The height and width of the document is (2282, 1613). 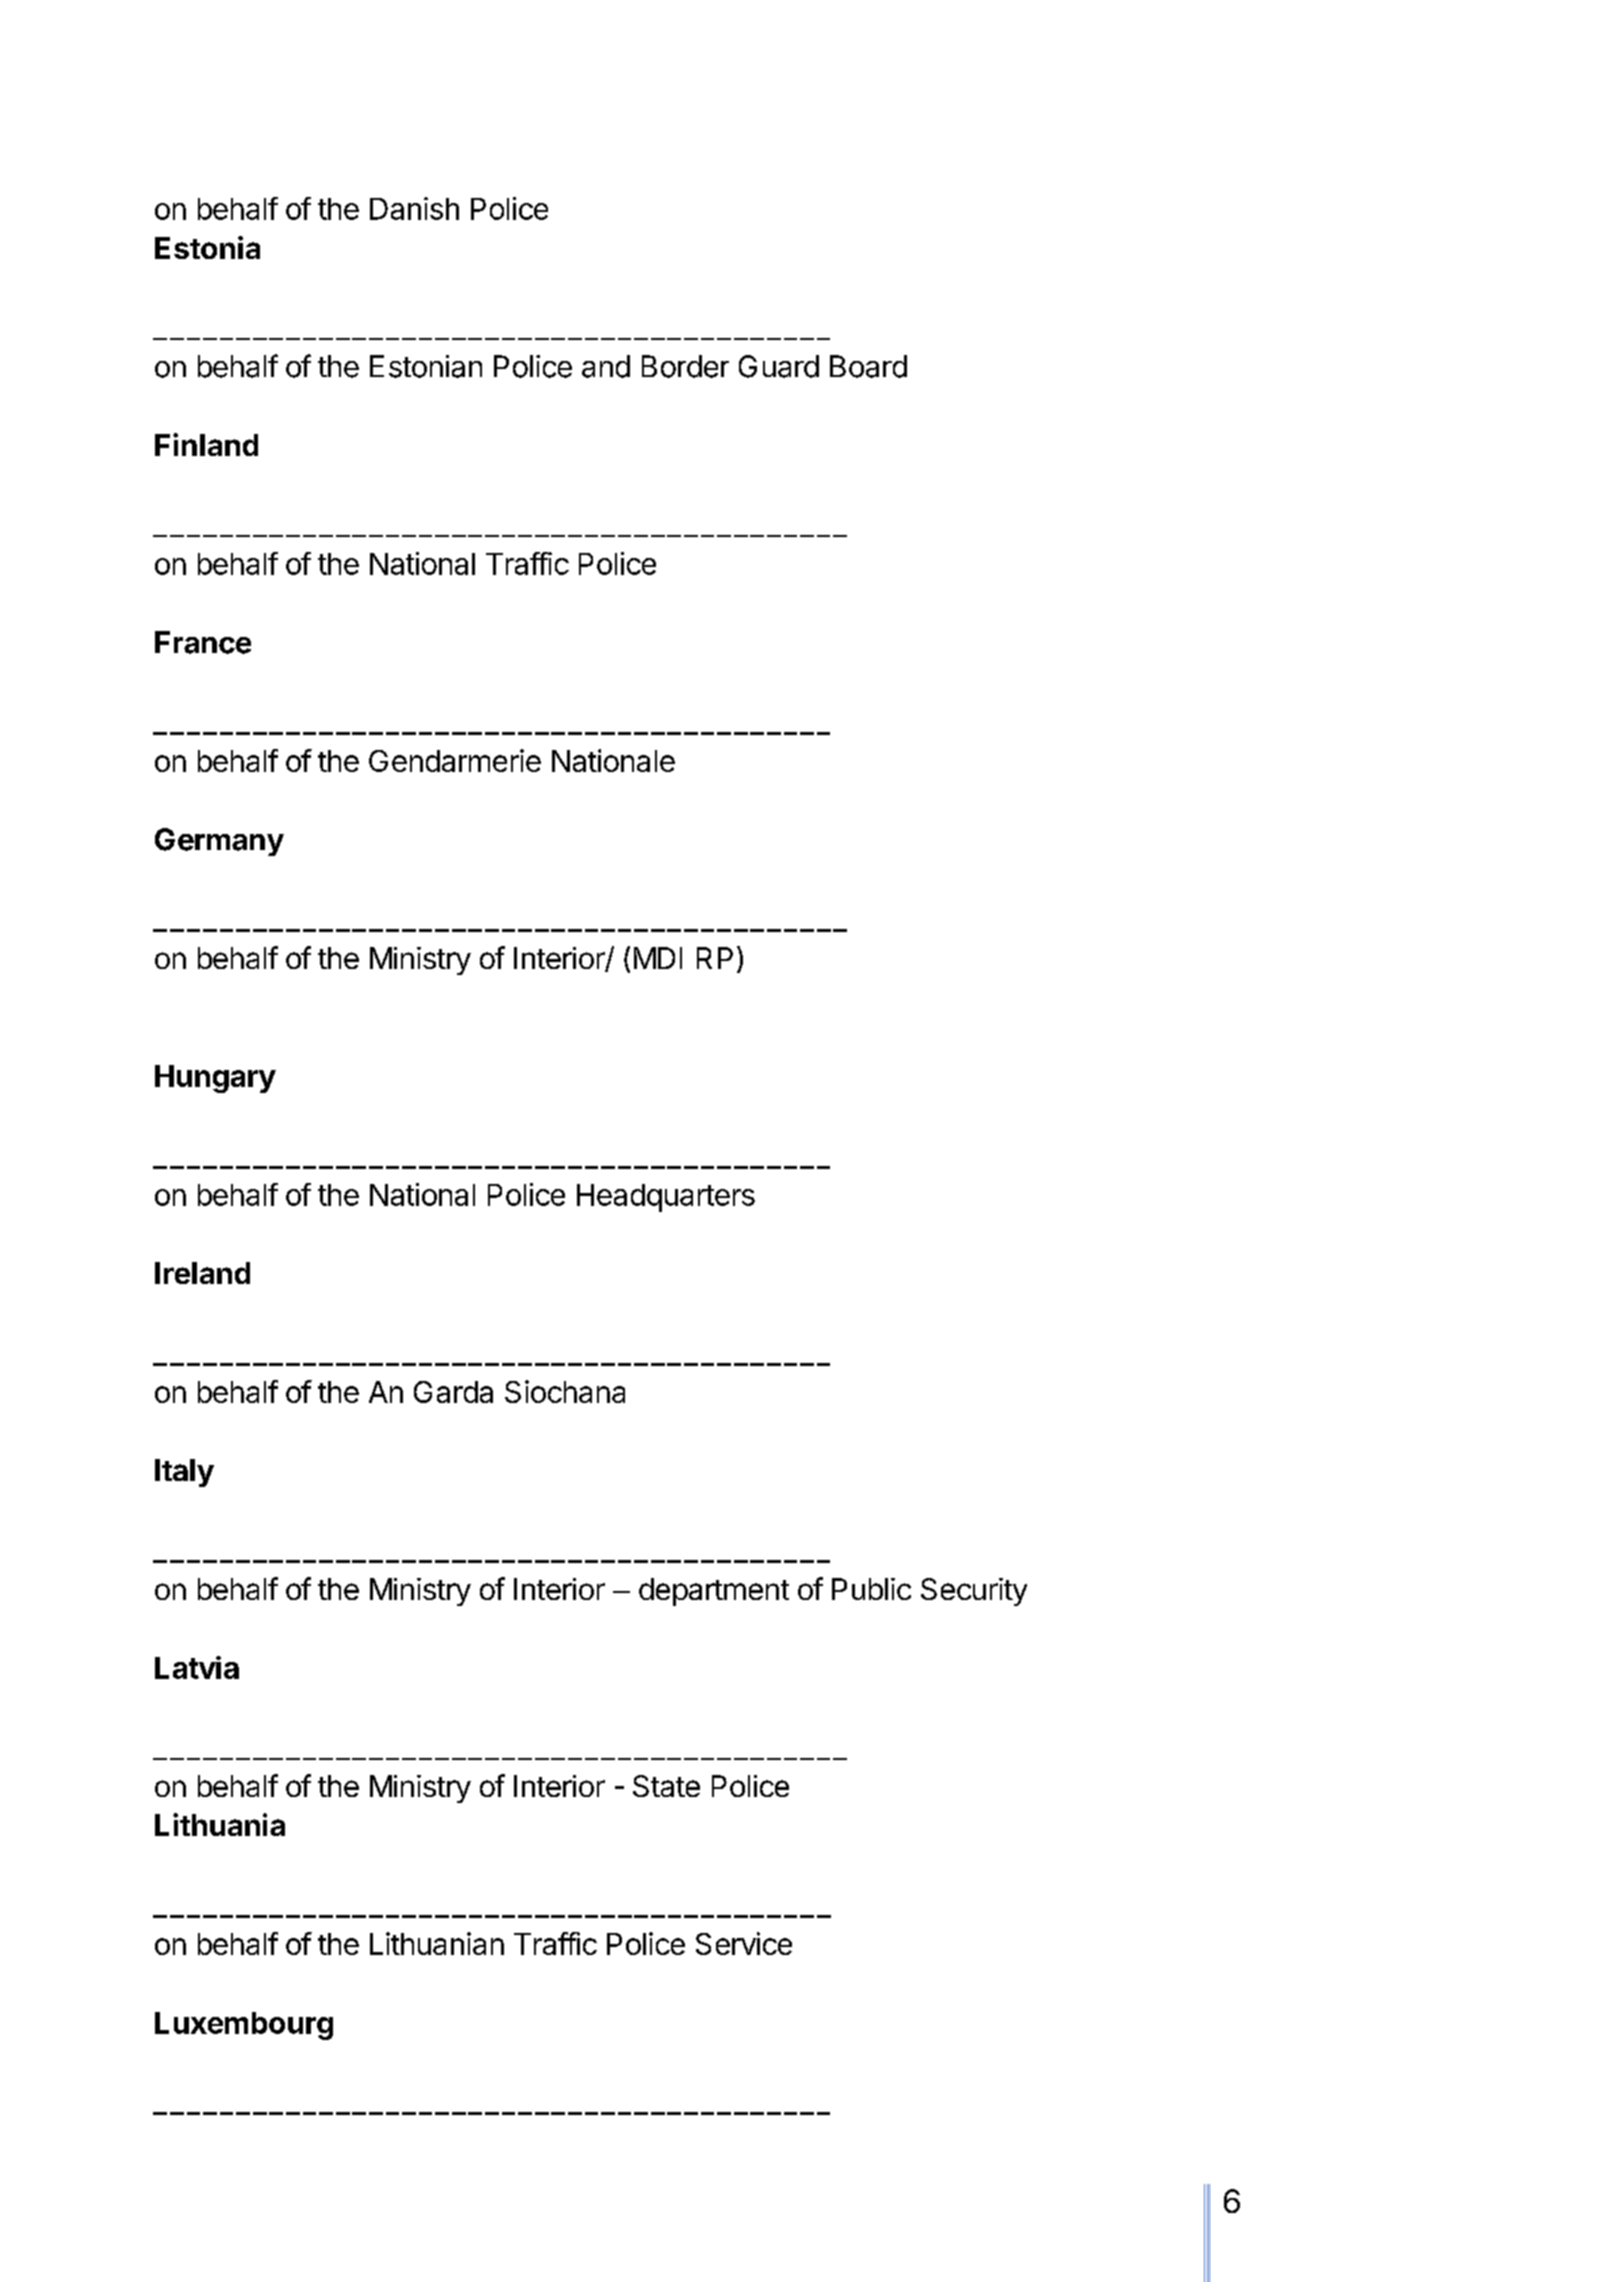 What do you see at coordinates (685, 366) in the document?
I see `Border` at bounding box center [685, 366].
